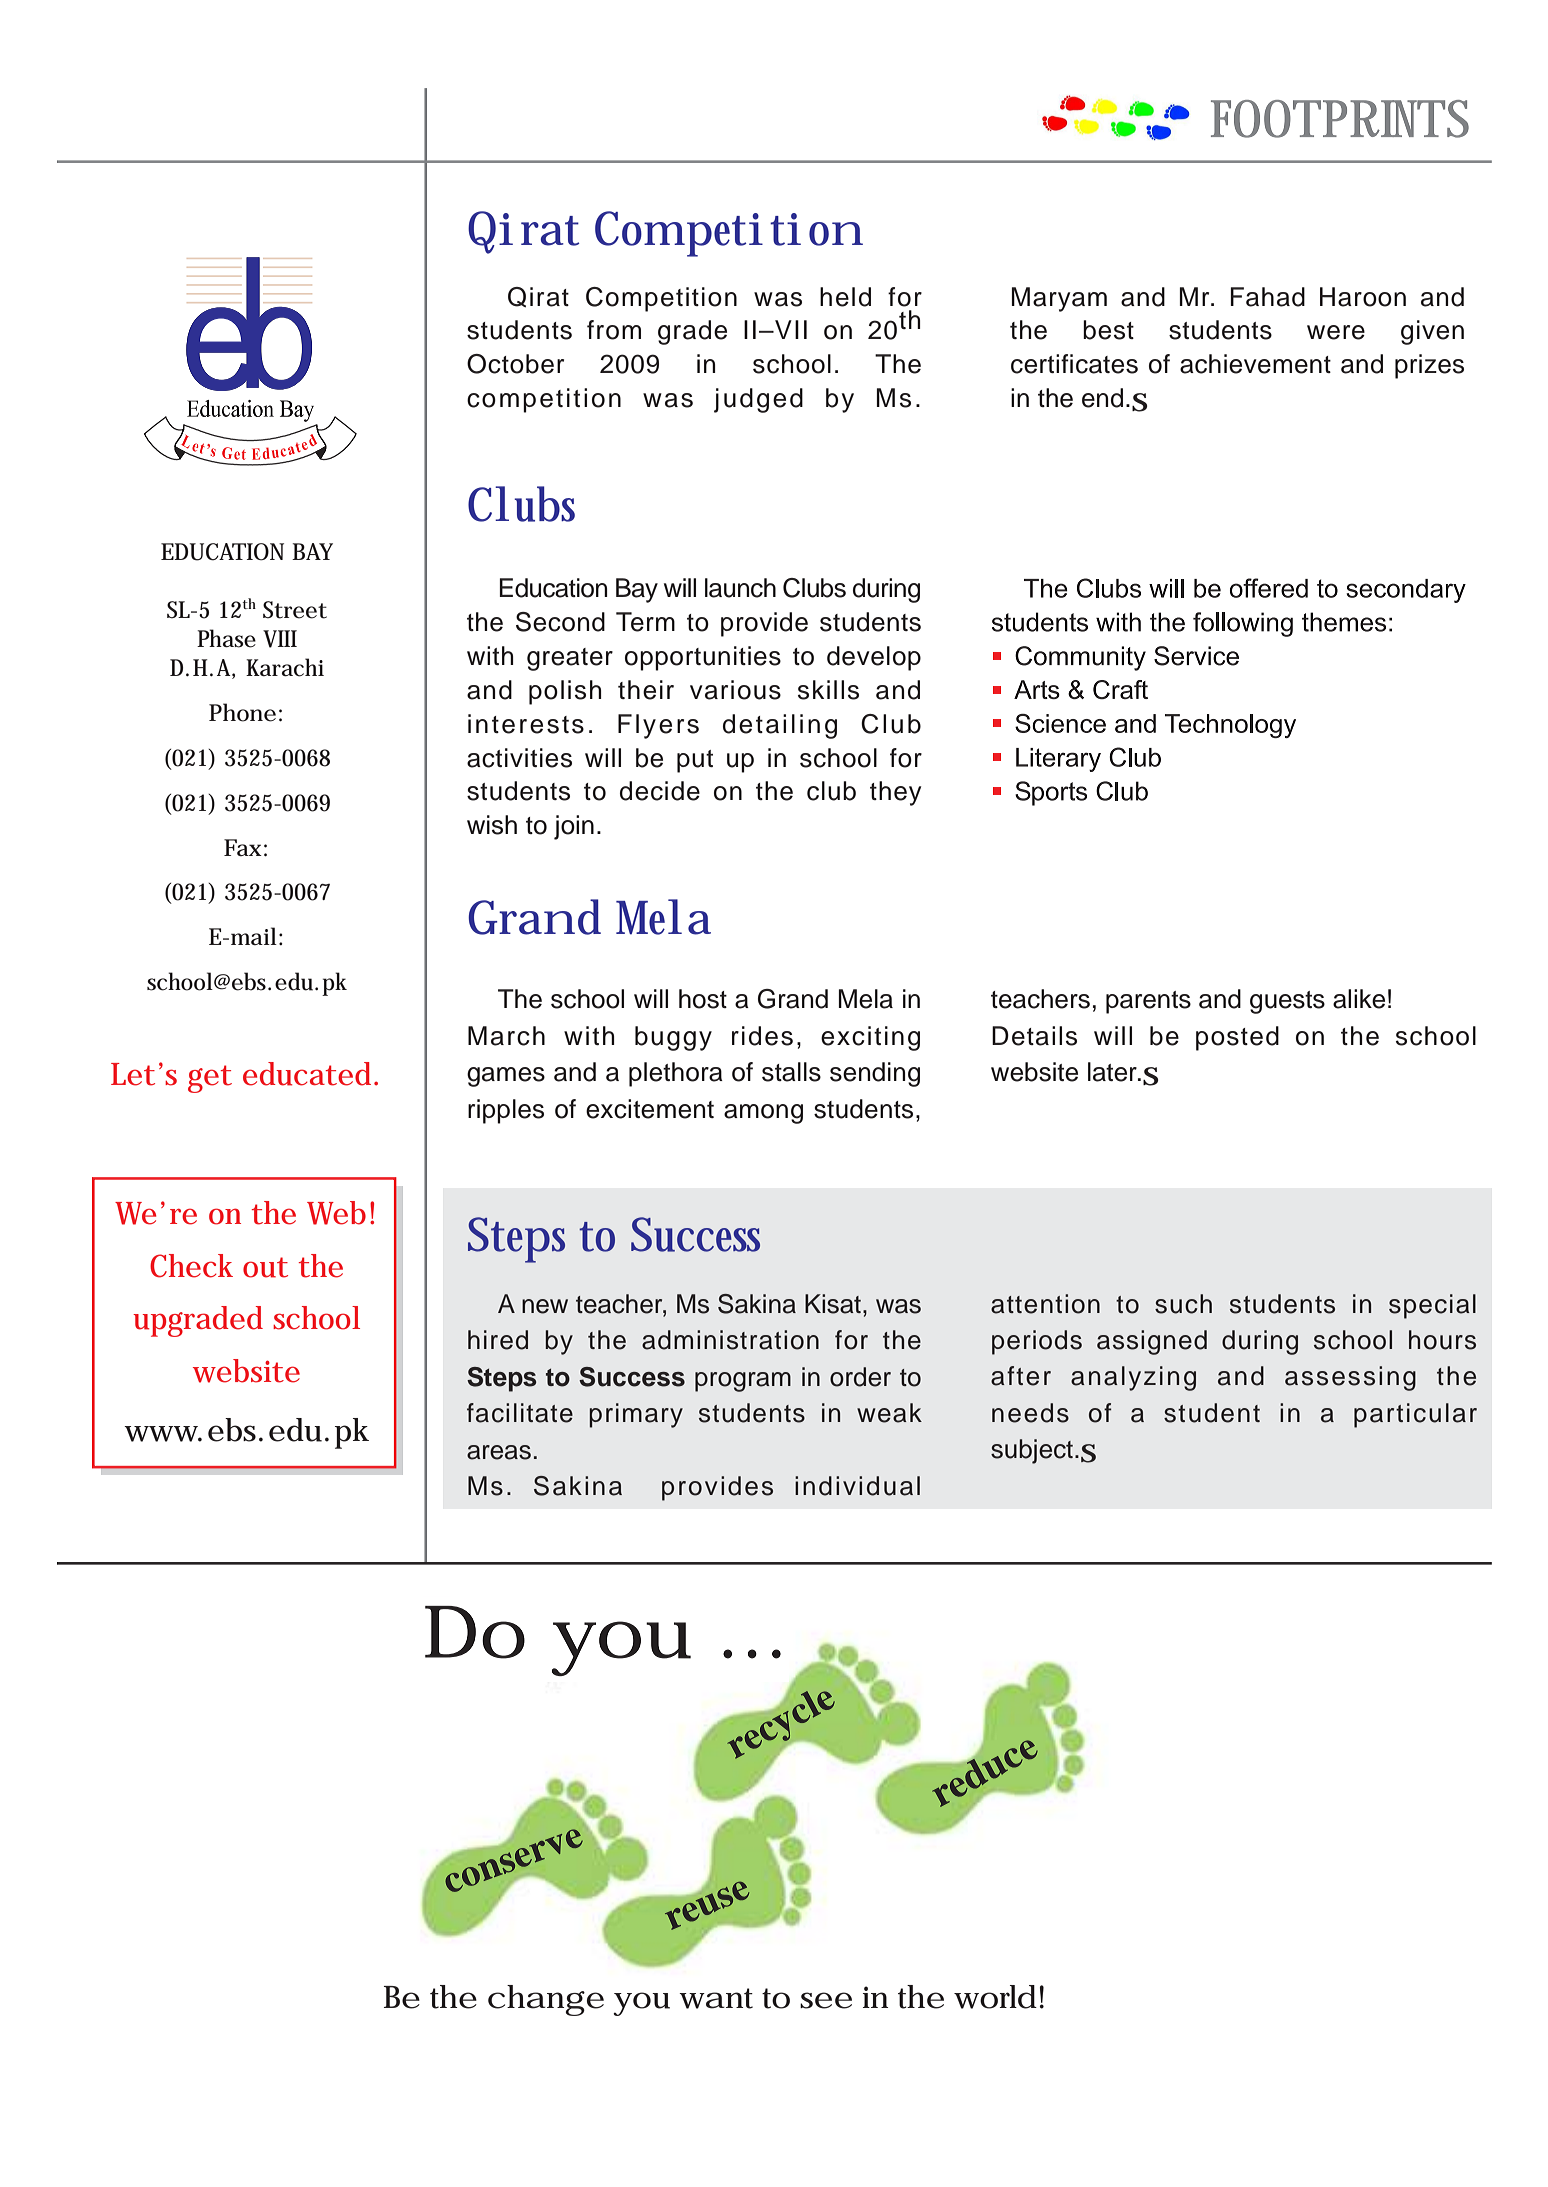  Describe the element at coordinates (1340, 119) in the page. I see `FOOTPRINTS` at that location.
